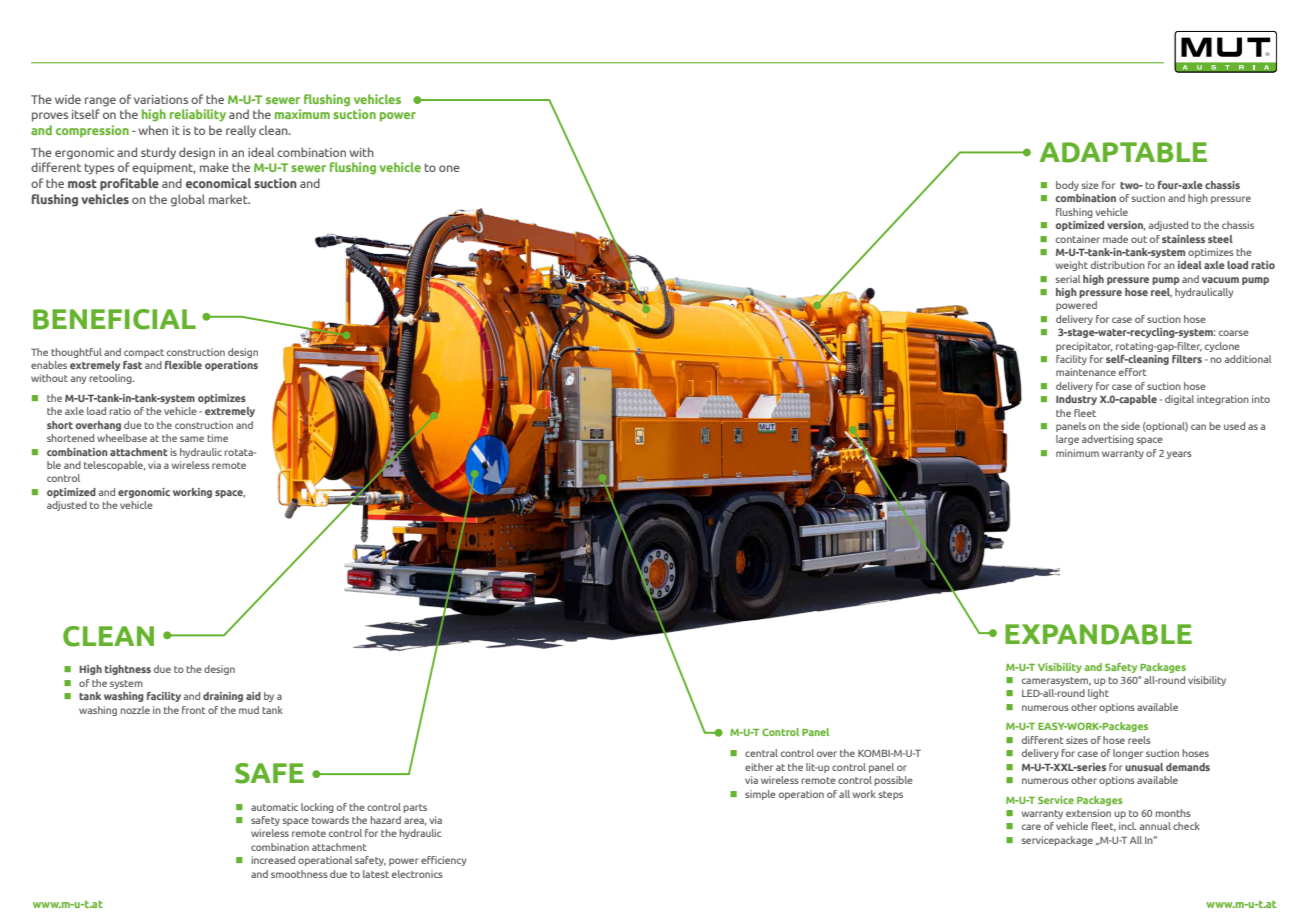  Describe the element at coordinates (302, 114) in the image. I see `maximum` at that location.
